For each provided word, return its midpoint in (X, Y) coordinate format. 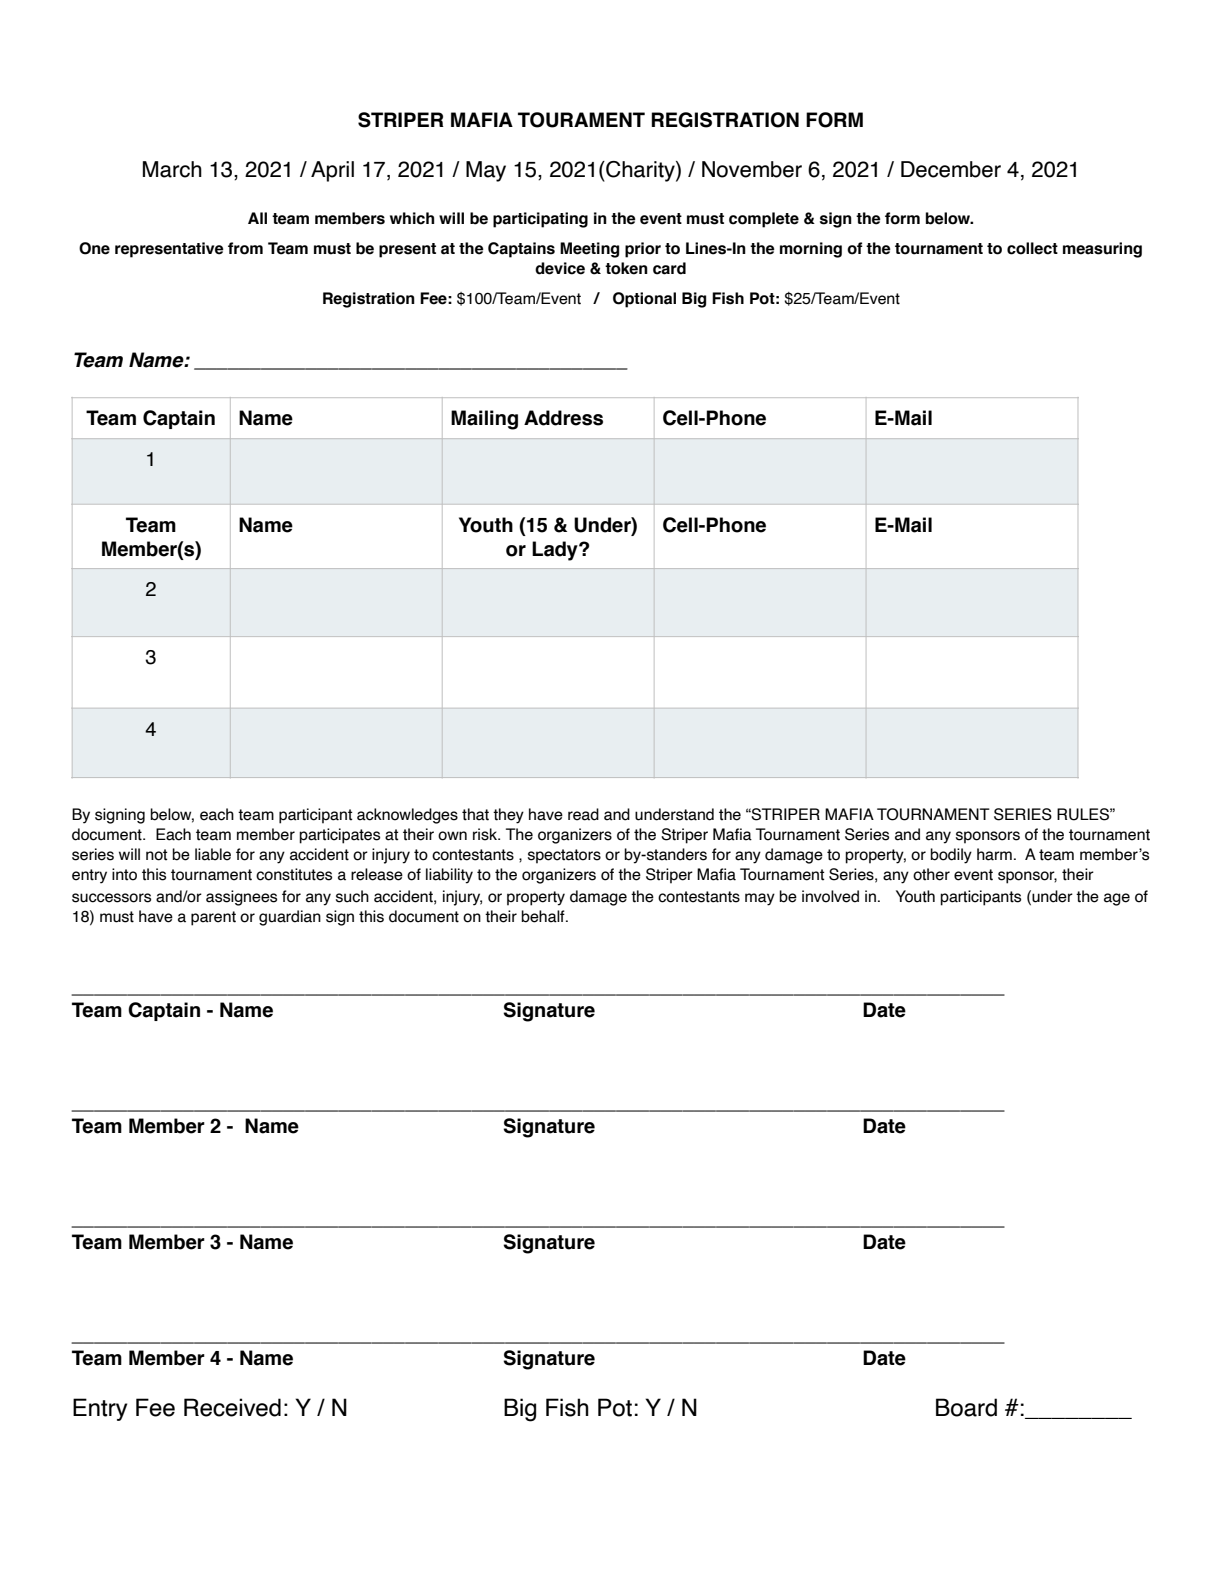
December (951, 169)
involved (830, 896)
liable (213, 854)
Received (232, 1407)
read (583, 814)
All (257, 218)
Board (966, 1407)
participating (540, 220)
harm (994, 854)
